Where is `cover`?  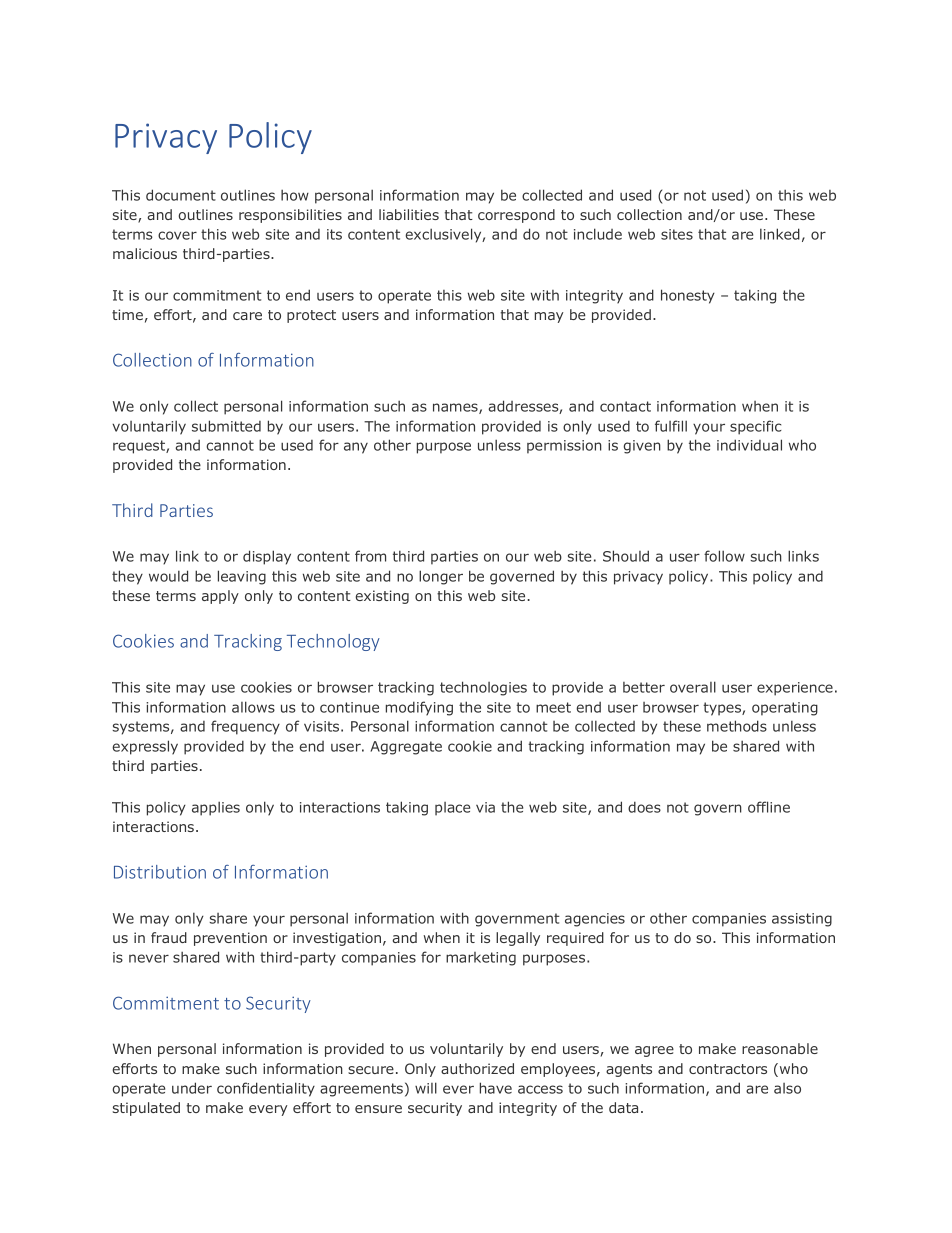
cover is located at coordinates (177, 235).
